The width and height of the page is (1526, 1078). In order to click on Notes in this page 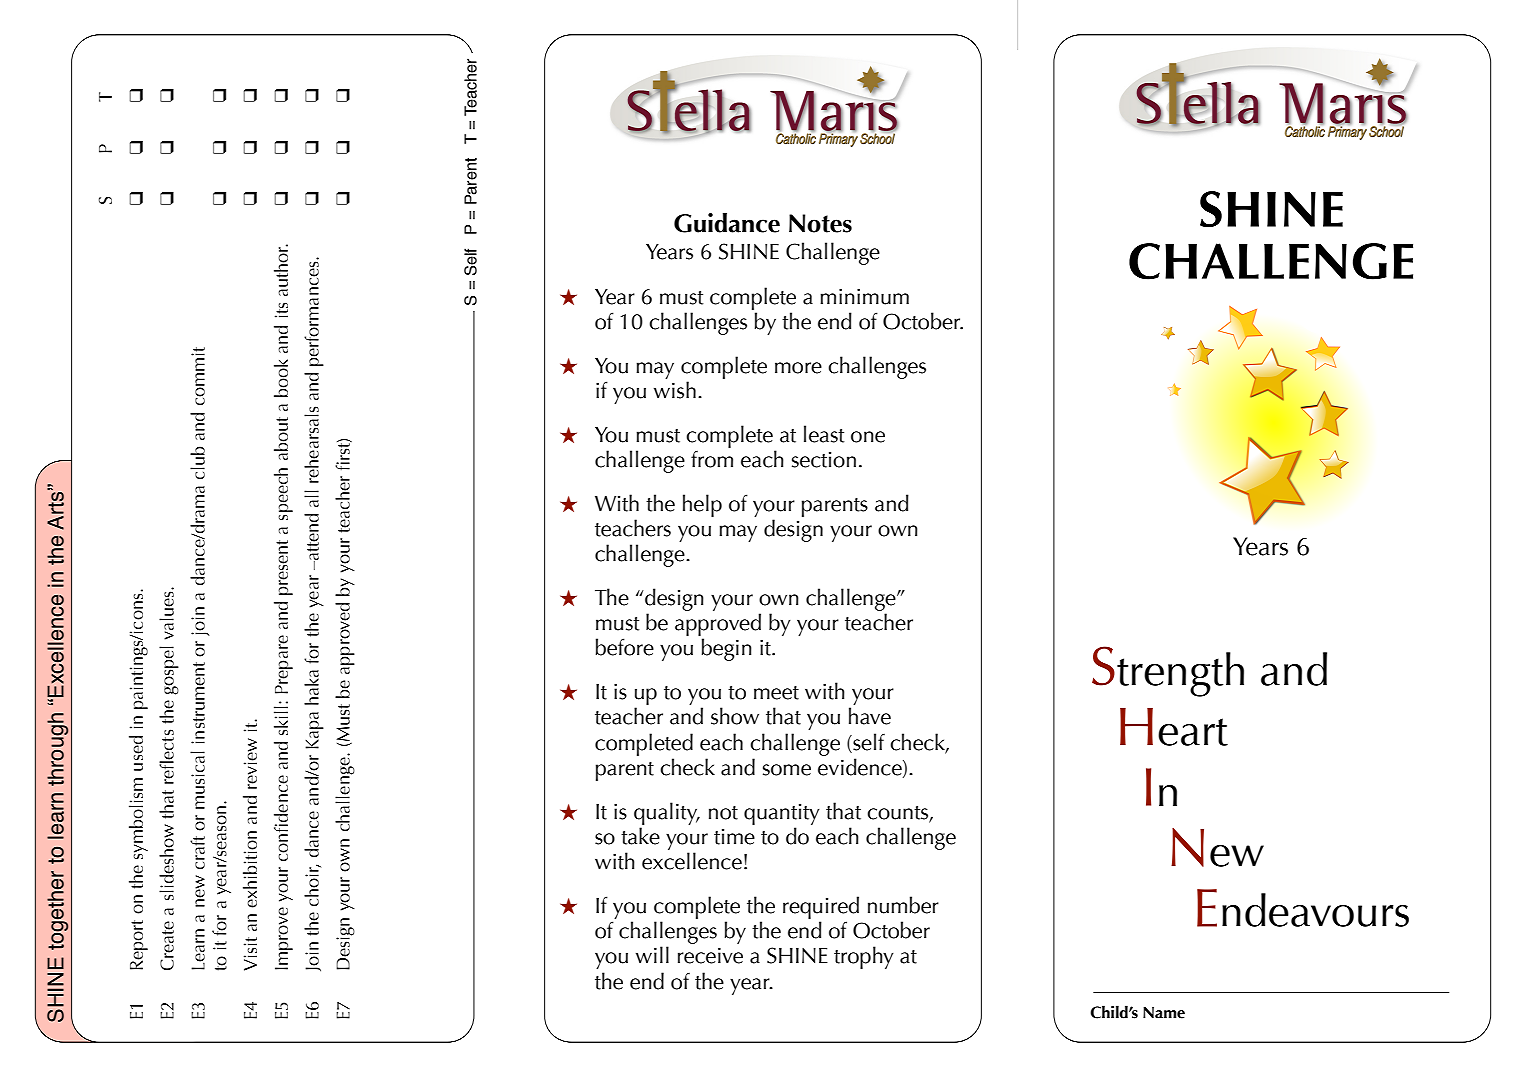, I will do `click(820, 223)`.
